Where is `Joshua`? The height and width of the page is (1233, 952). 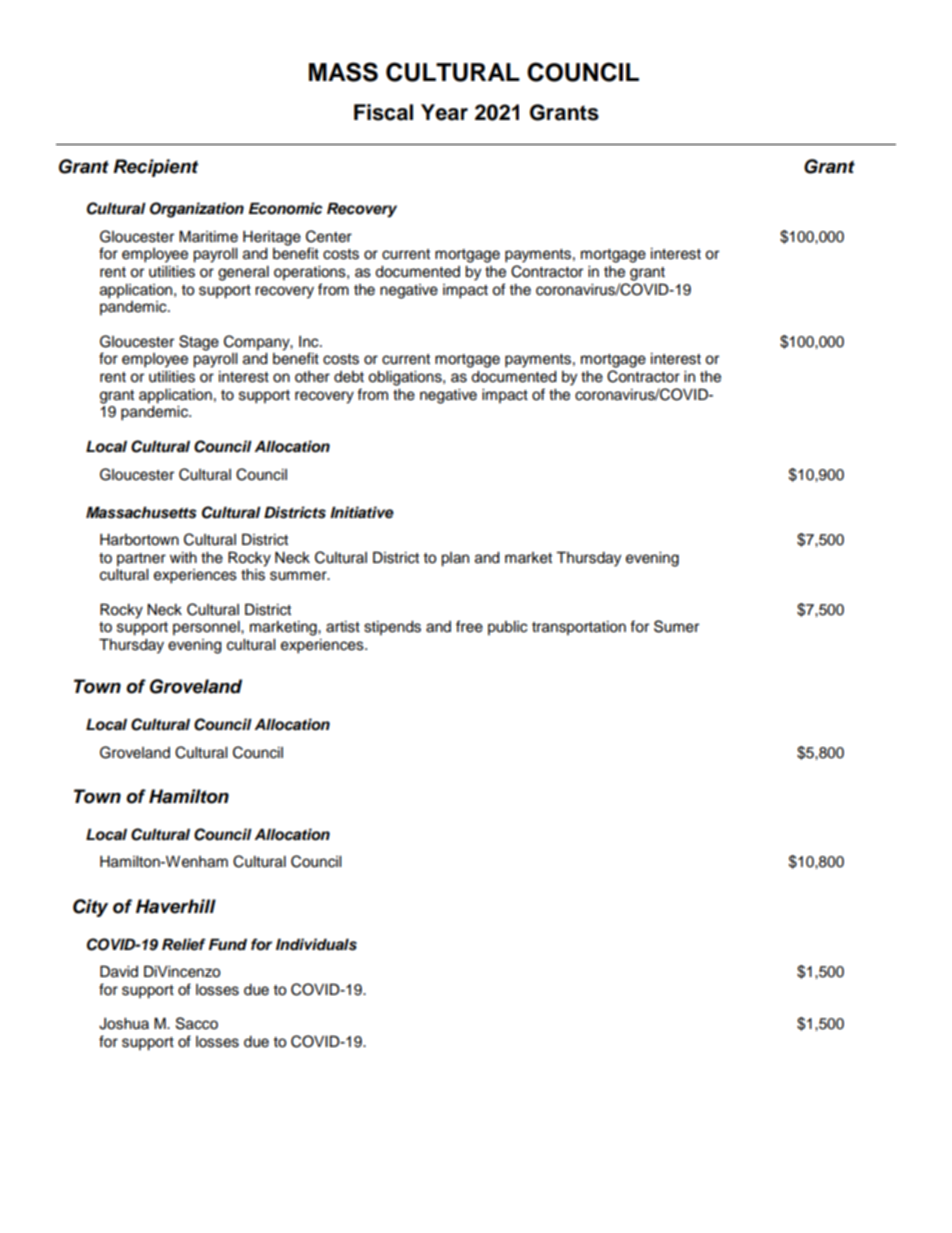 Joshua is located at coordinates (124, 1024).
